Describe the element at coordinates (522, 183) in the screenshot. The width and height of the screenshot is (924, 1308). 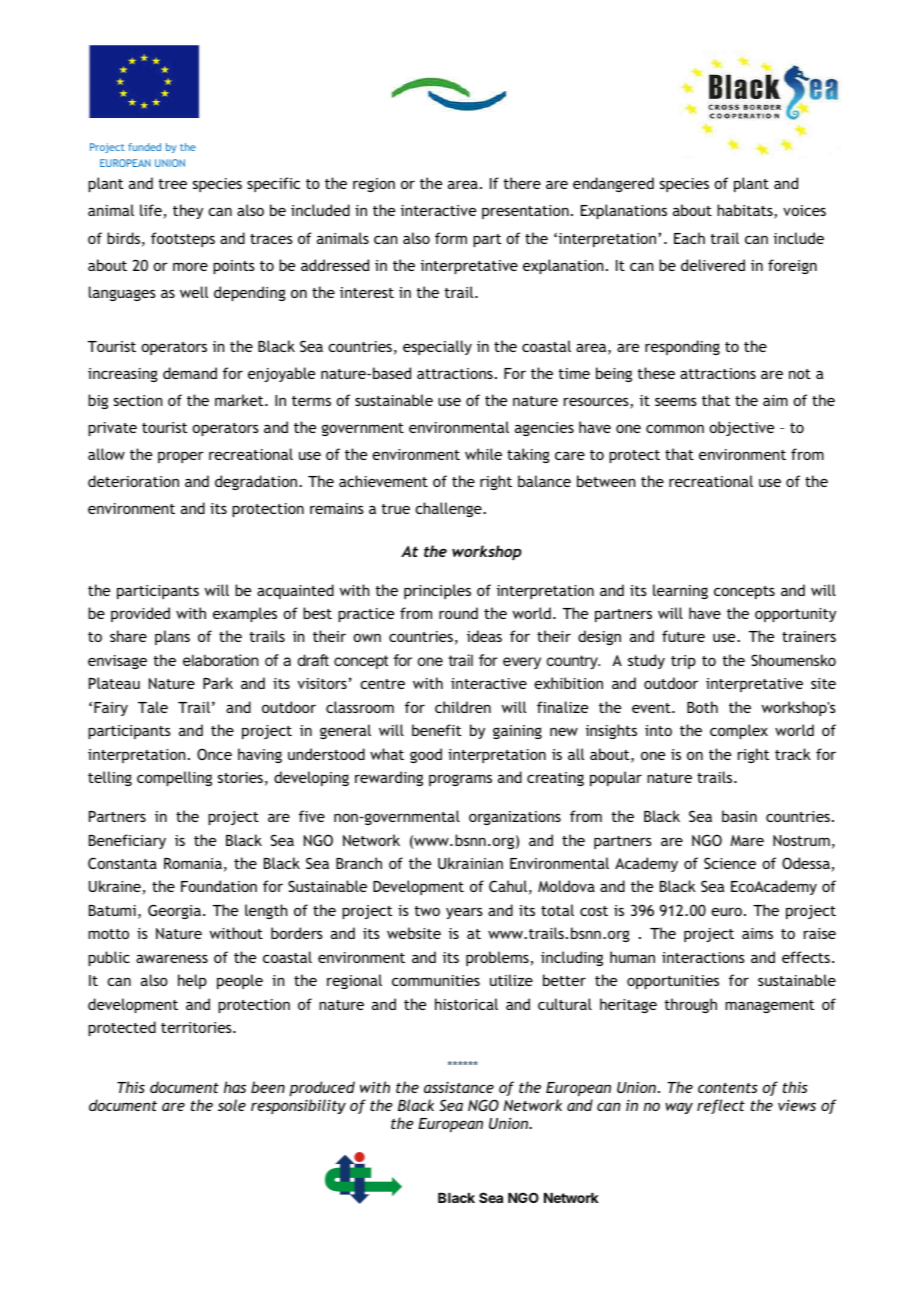
I see `there` at that location.
